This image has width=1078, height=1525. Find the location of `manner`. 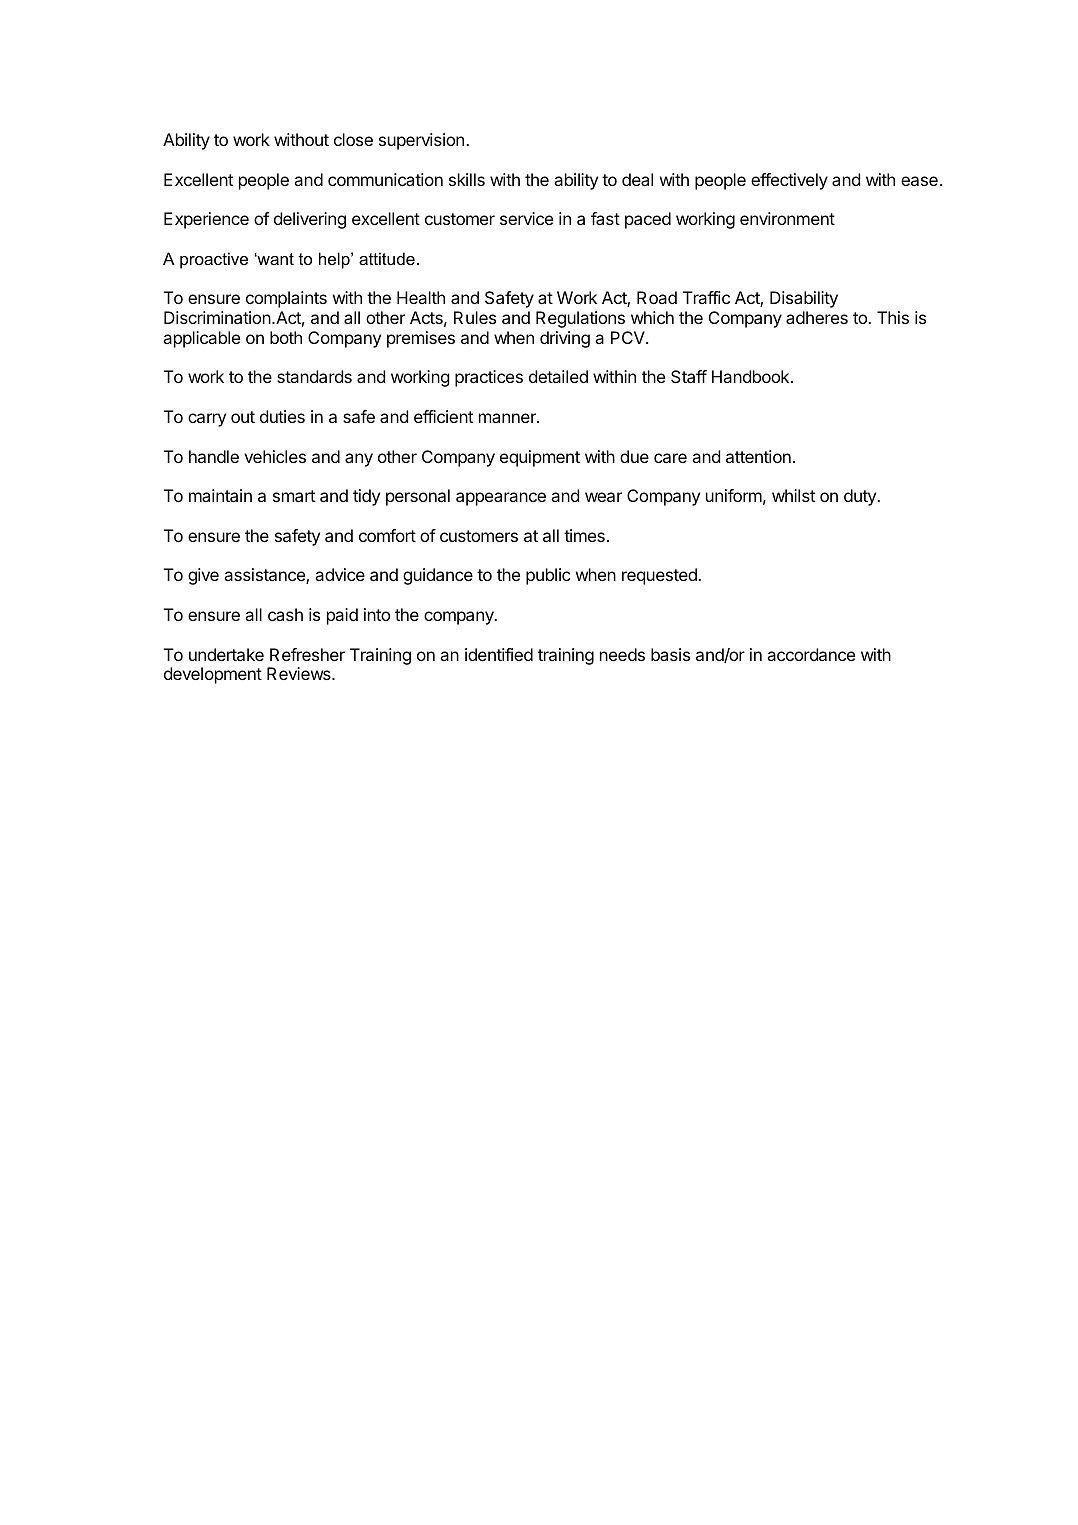

manner is located at coordinates (508, 418).
